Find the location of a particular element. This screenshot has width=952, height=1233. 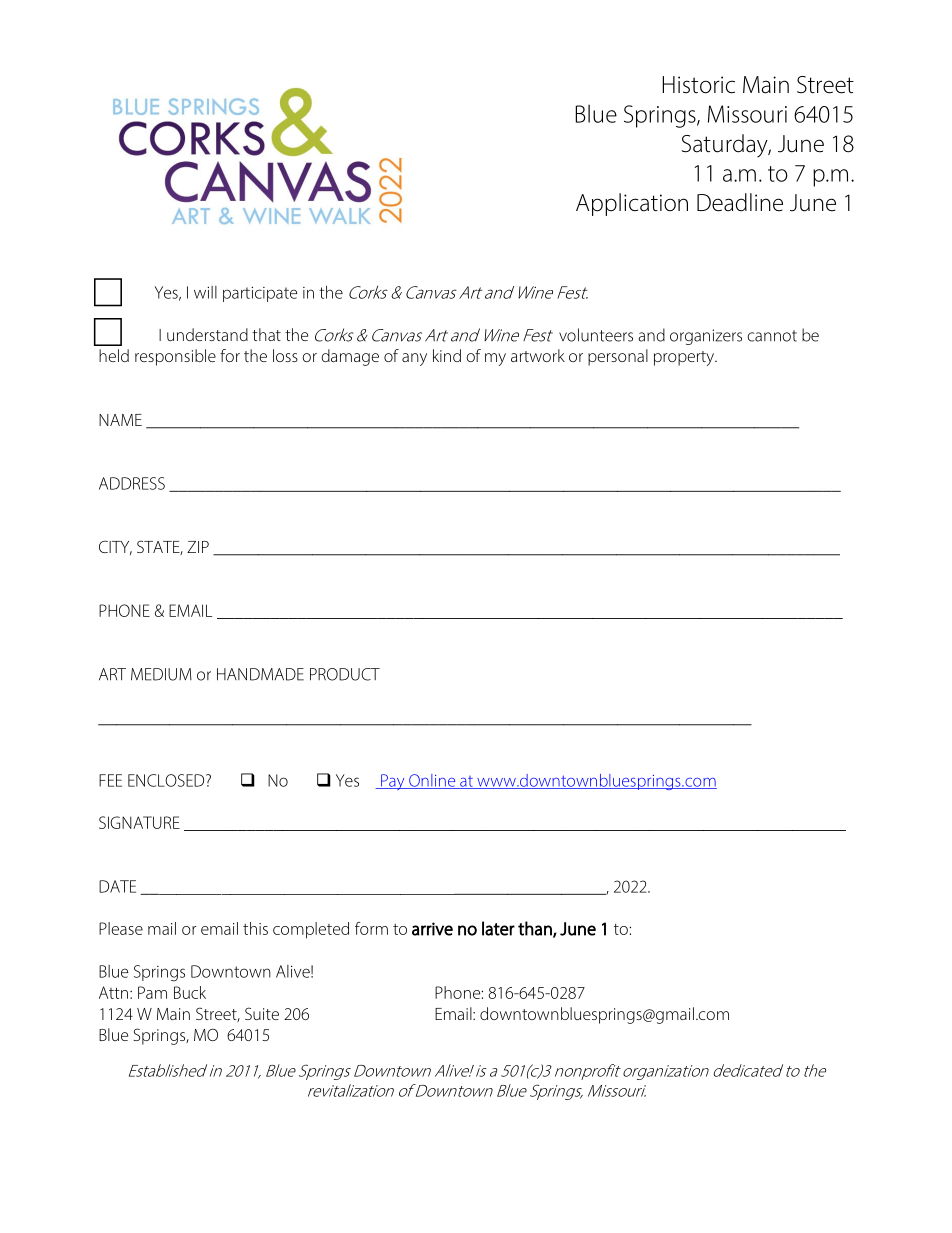

Application is located at coordinates (632, 204).
